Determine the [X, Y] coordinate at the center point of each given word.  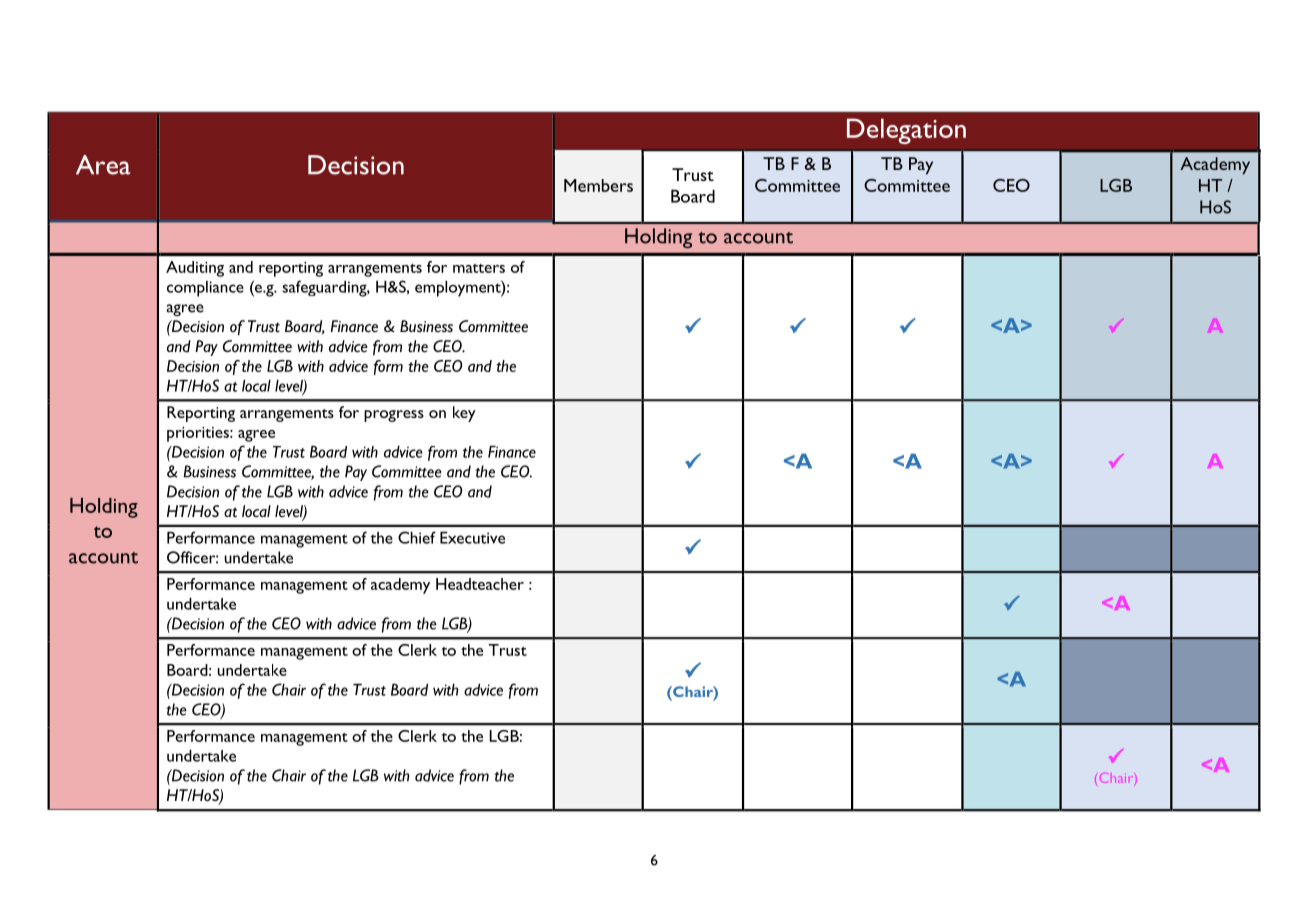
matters [479, 268]
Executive [472, 538]
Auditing [195, 269]
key [464, 414]
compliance [205, 289]
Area [103, 165]
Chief [417, 537]
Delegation [906, 131]
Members [598, 185]
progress [394, 416]
